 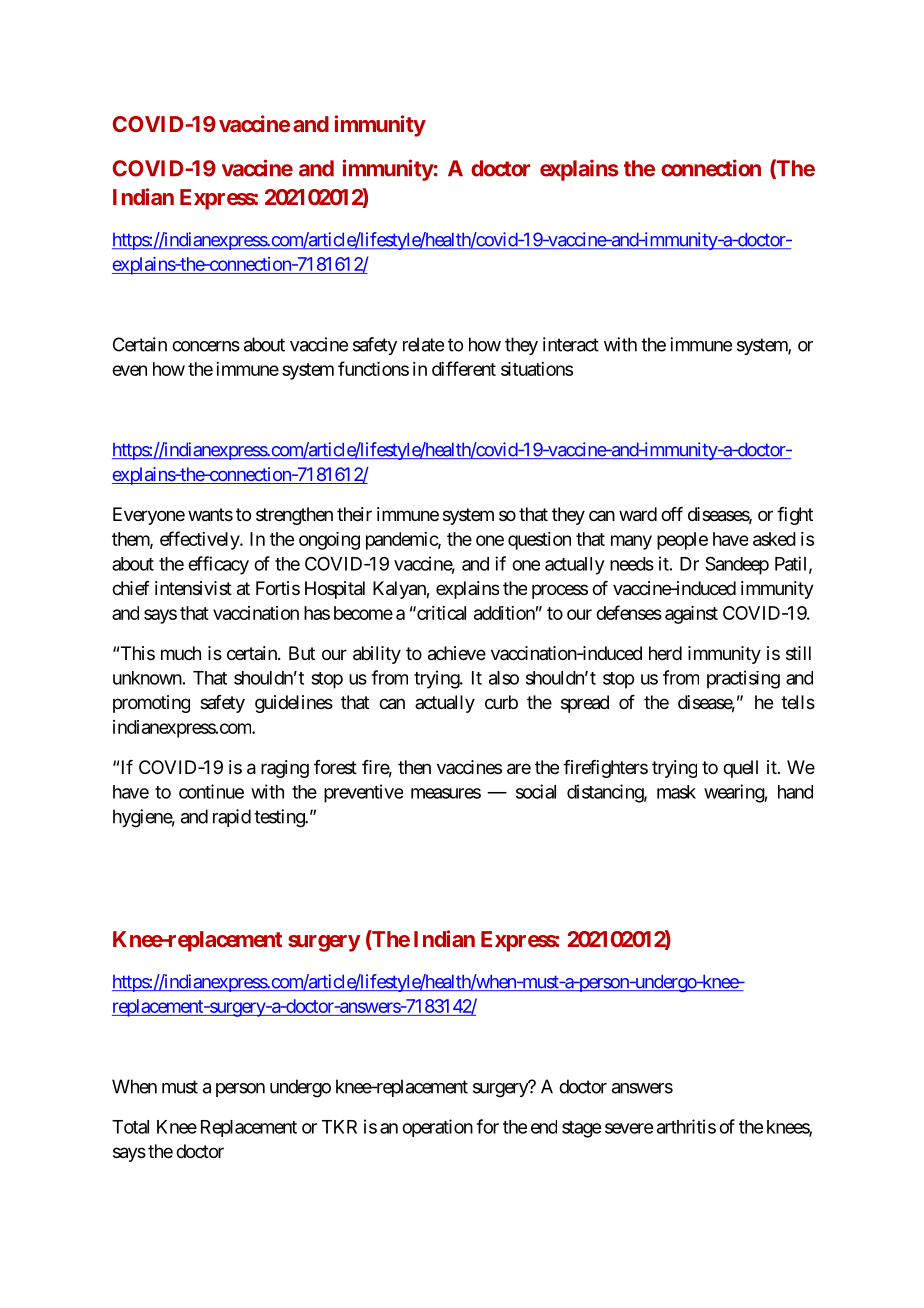 I want to click on Total, so click(x=130, y=1127).
